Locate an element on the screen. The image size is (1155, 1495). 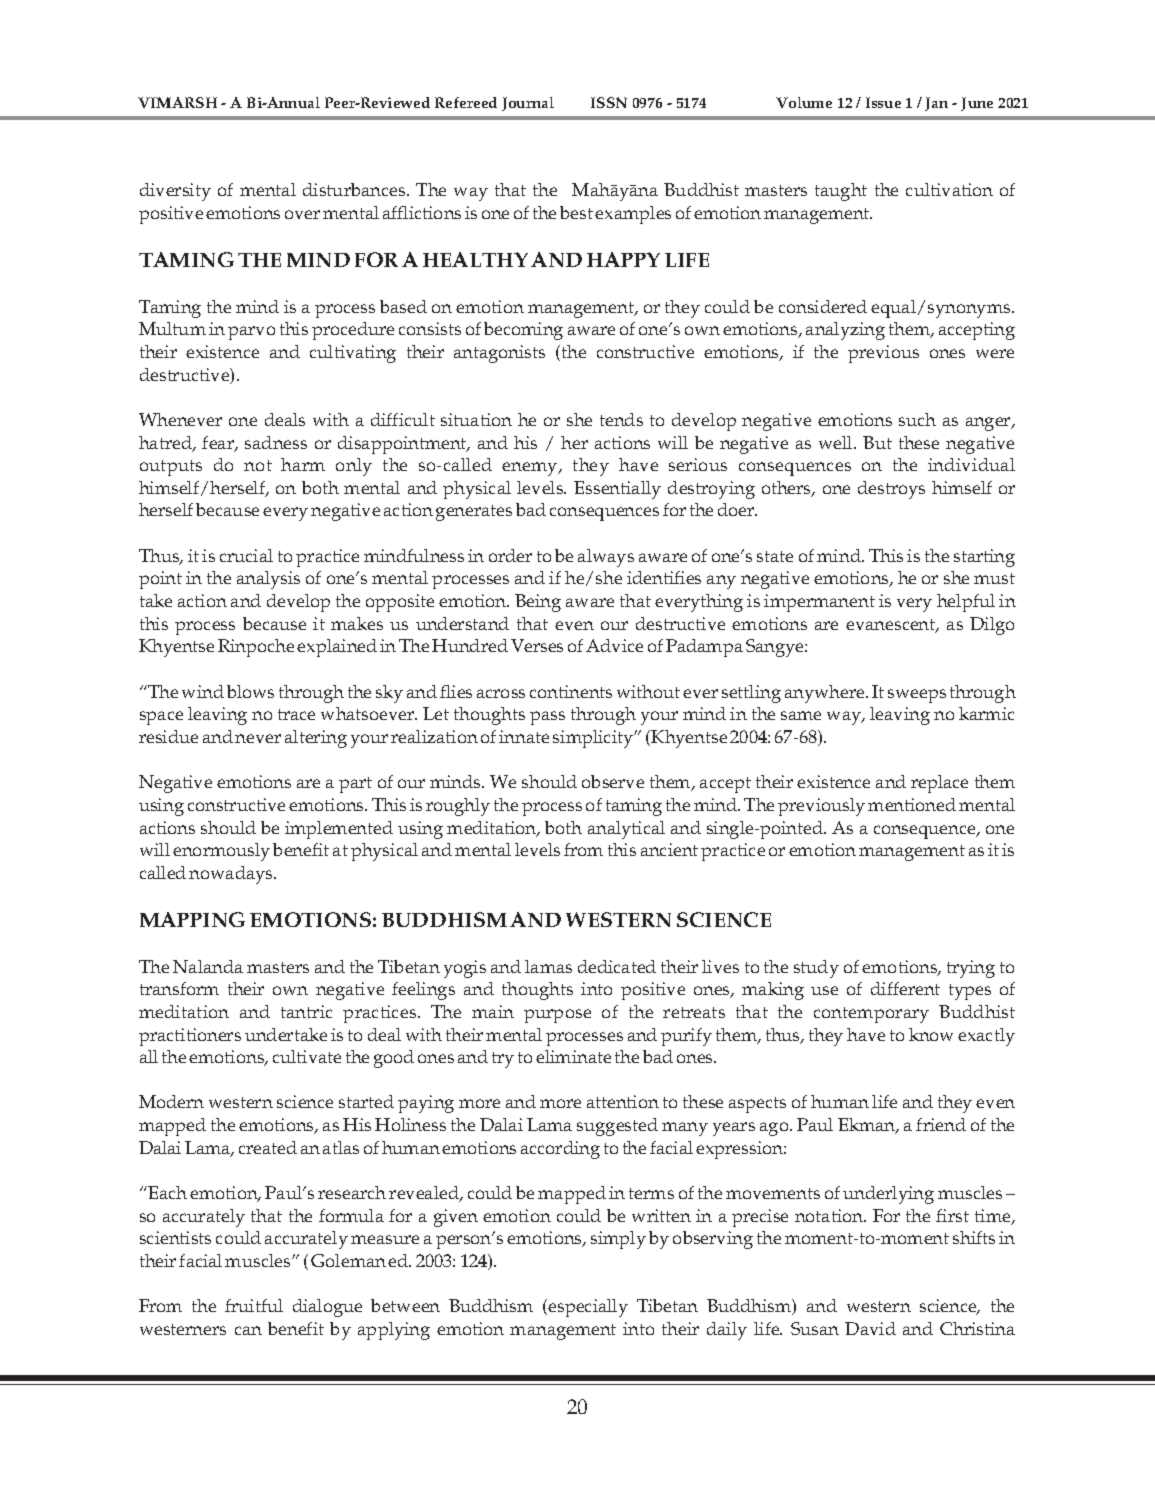
especially is located at coordinates (588, 1308).
